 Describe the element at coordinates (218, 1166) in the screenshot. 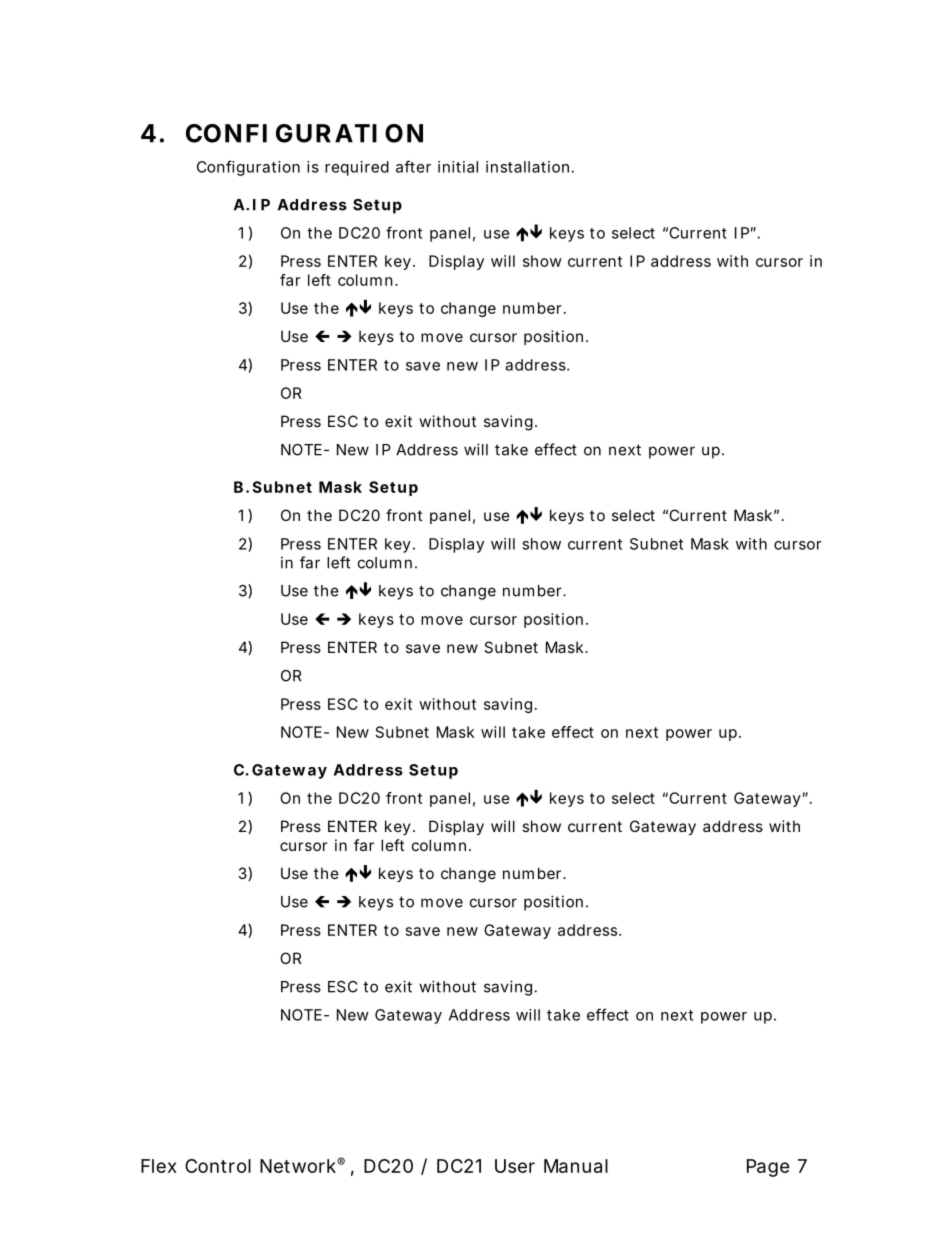

I see `Control` at that location.
